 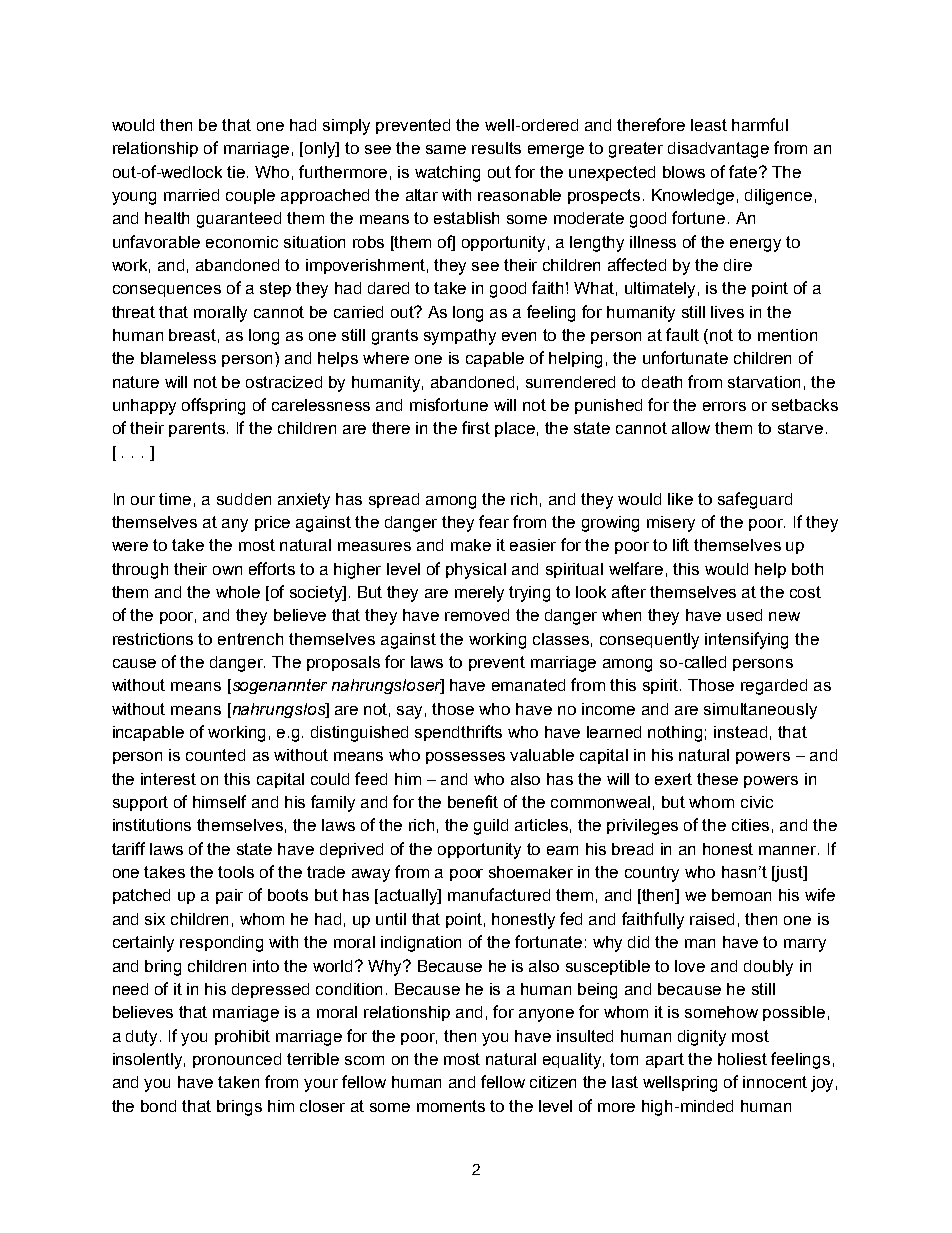 I want to click on first, so click(x=476, y=427).
